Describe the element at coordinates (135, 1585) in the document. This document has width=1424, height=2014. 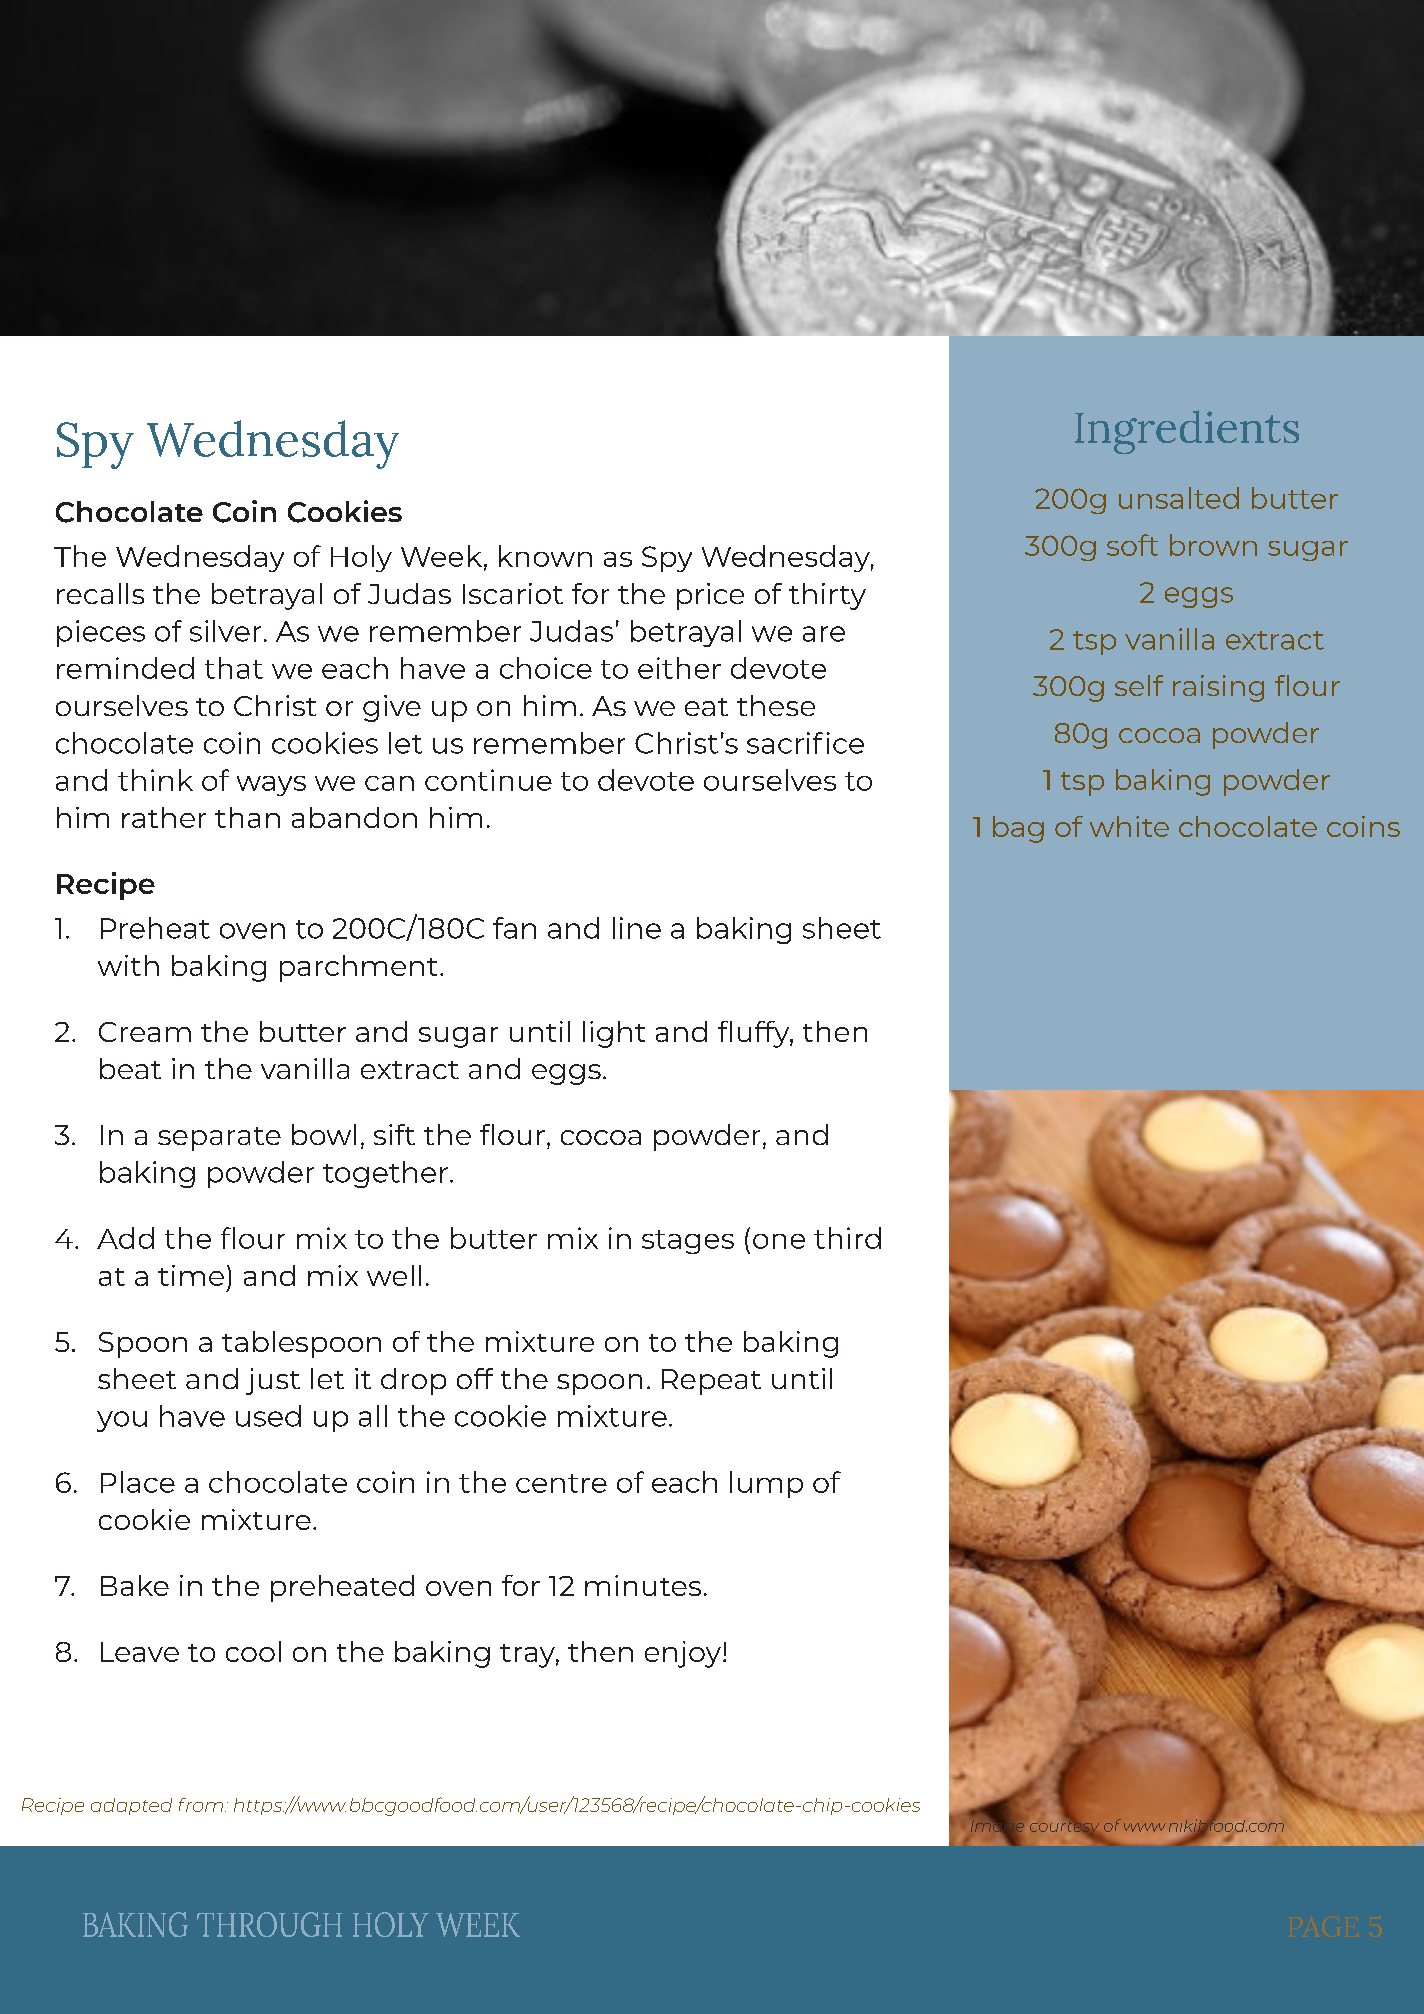
I see `Bake` at that location.
